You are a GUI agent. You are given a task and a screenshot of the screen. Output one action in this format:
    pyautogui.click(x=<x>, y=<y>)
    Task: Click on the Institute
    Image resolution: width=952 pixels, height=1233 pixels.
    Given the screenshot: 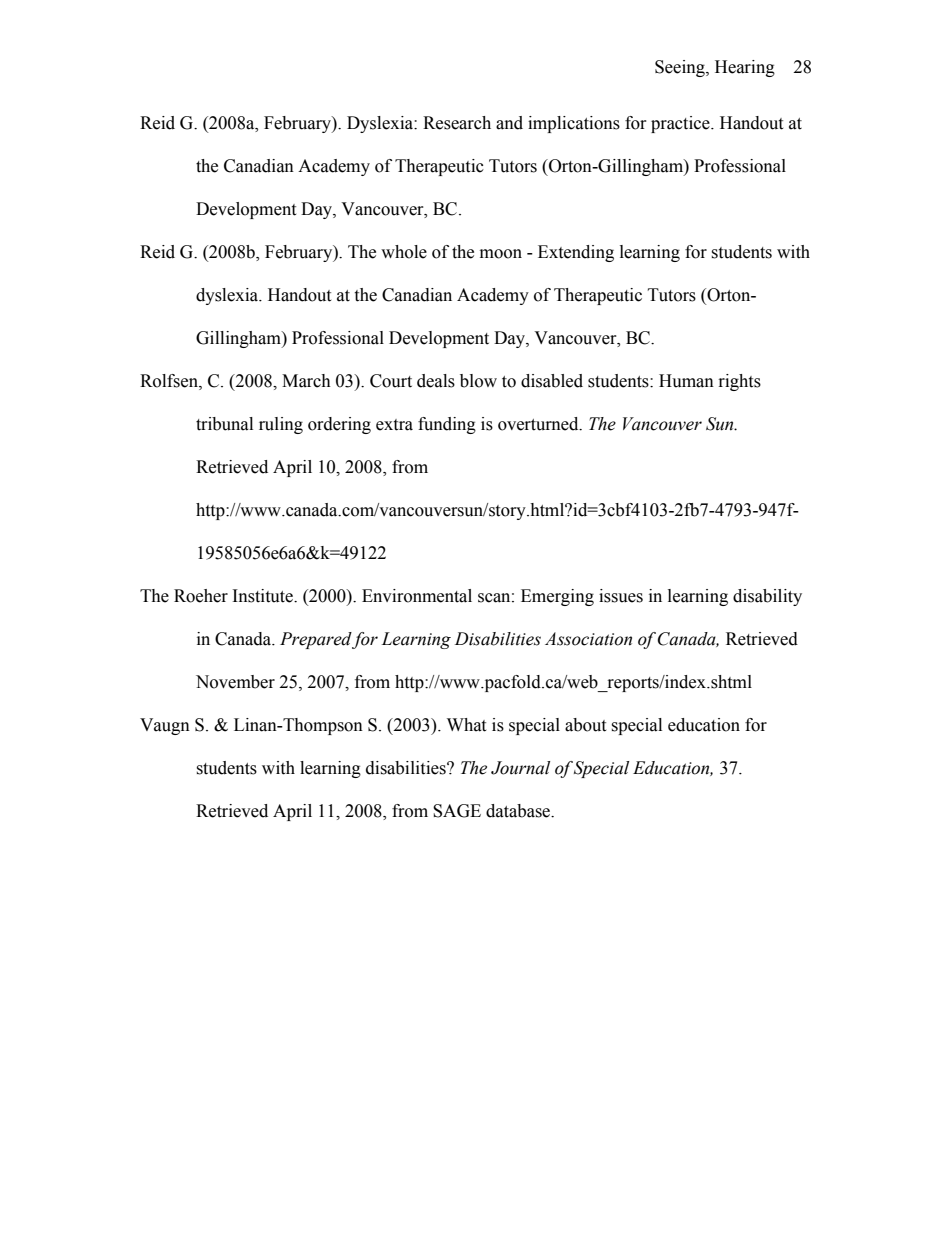 What is the action you would take?
    pyautogui.click(x=264, y=596)
